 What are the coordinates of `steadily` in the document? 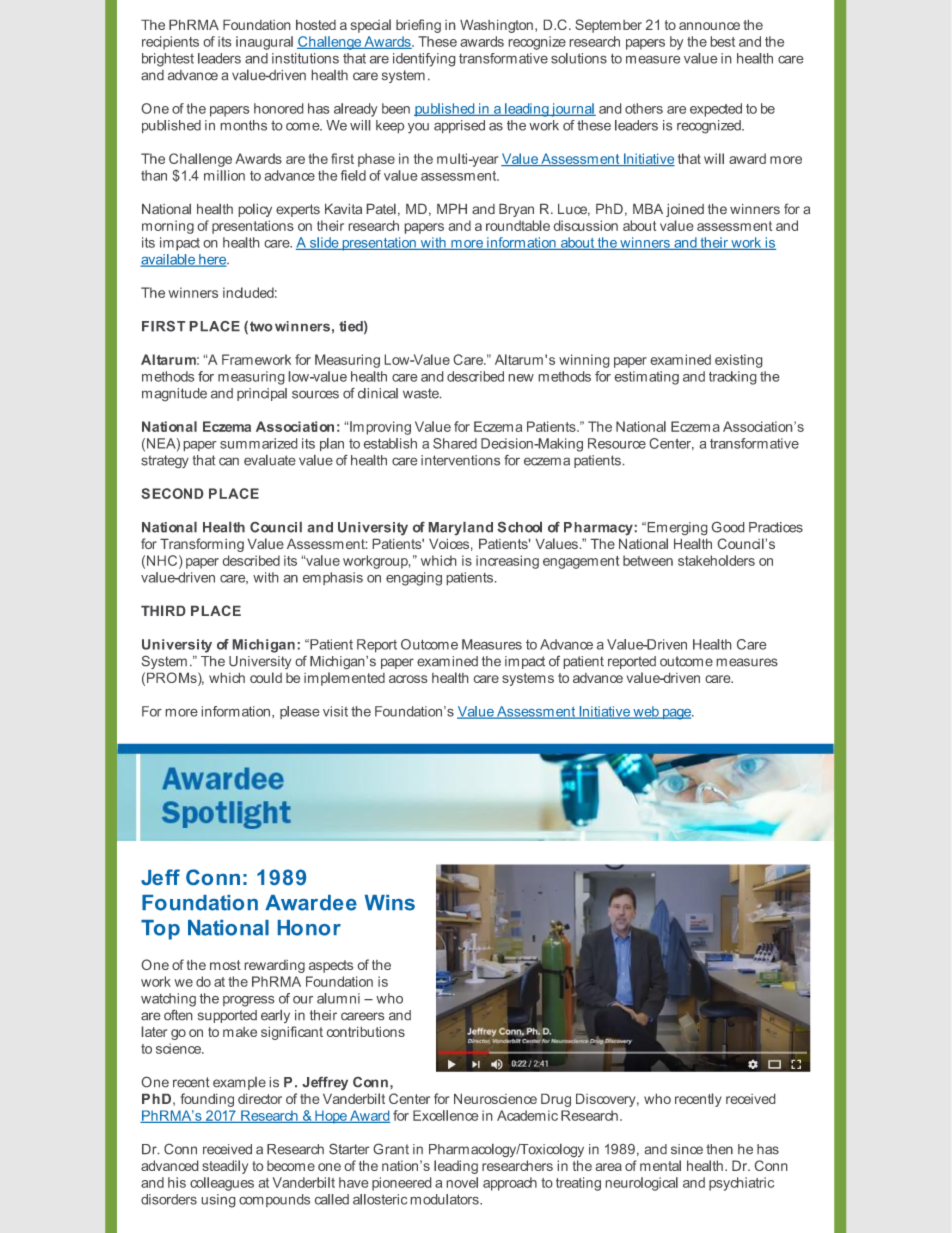 It's located at (225, 1167).
